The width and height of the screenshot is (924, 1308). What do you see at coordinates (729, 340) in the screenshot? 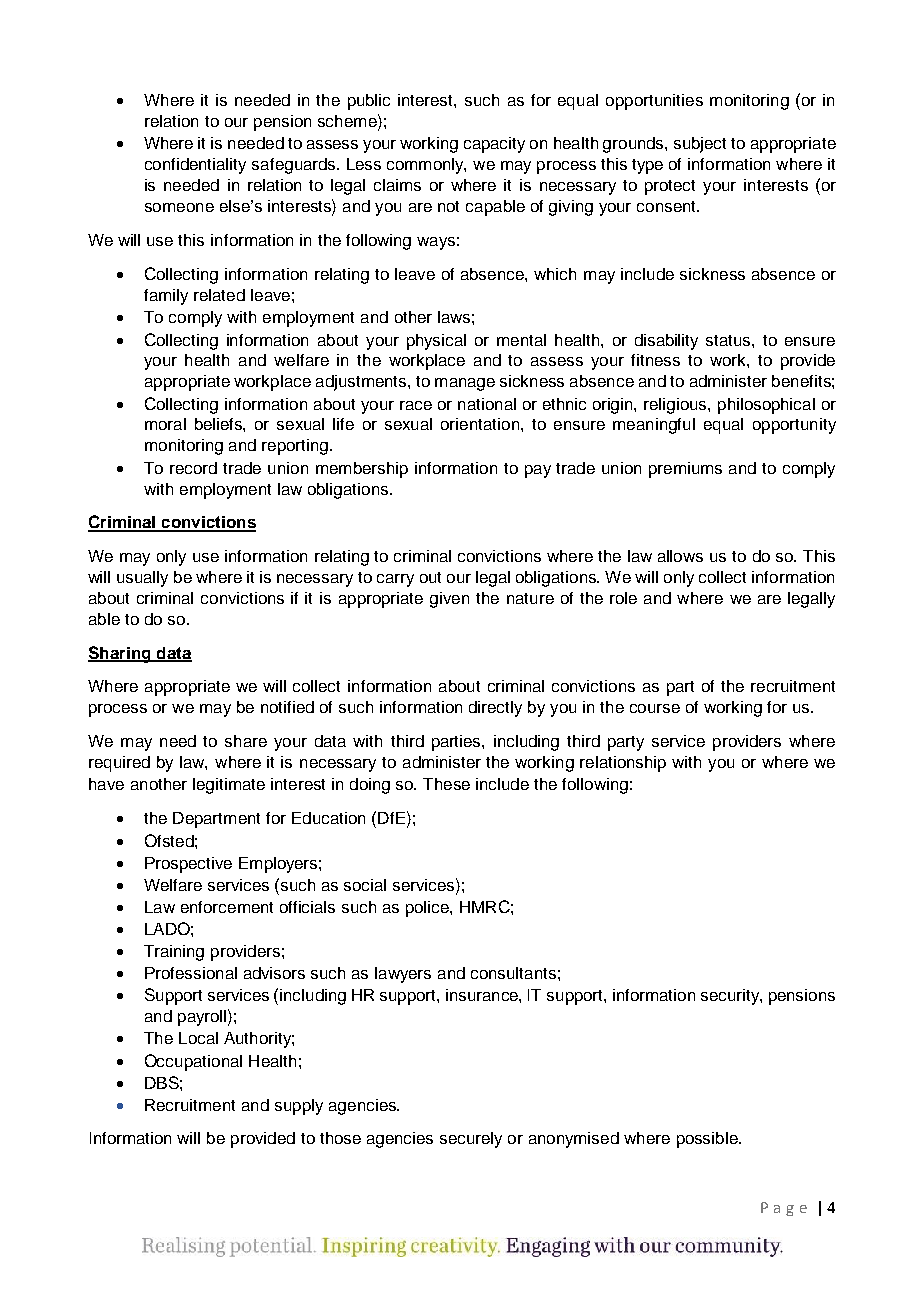
I see `status` at bounding box center [729, 340].
